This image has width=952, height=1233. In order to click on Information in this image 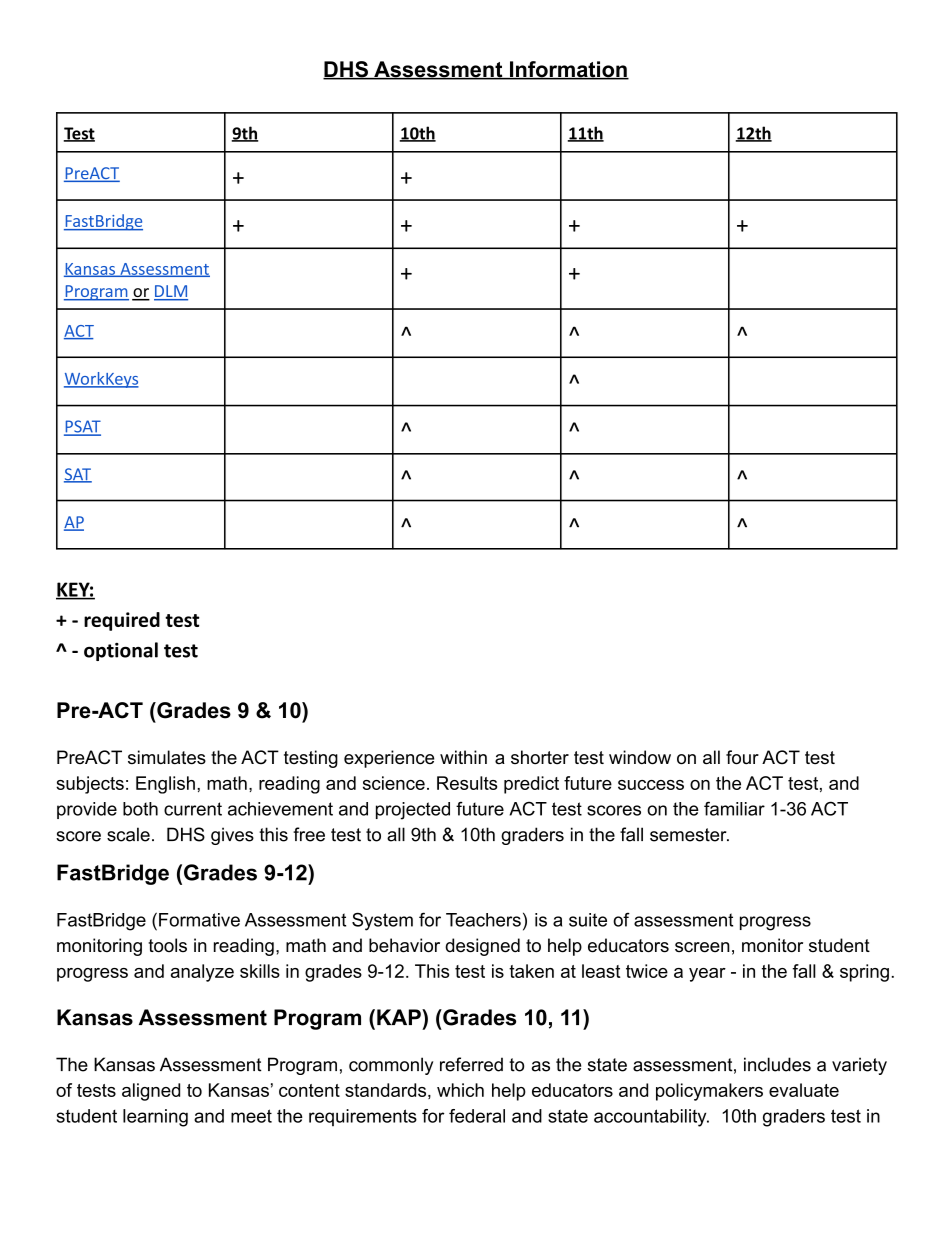, I will do `click(568, 70)`.
